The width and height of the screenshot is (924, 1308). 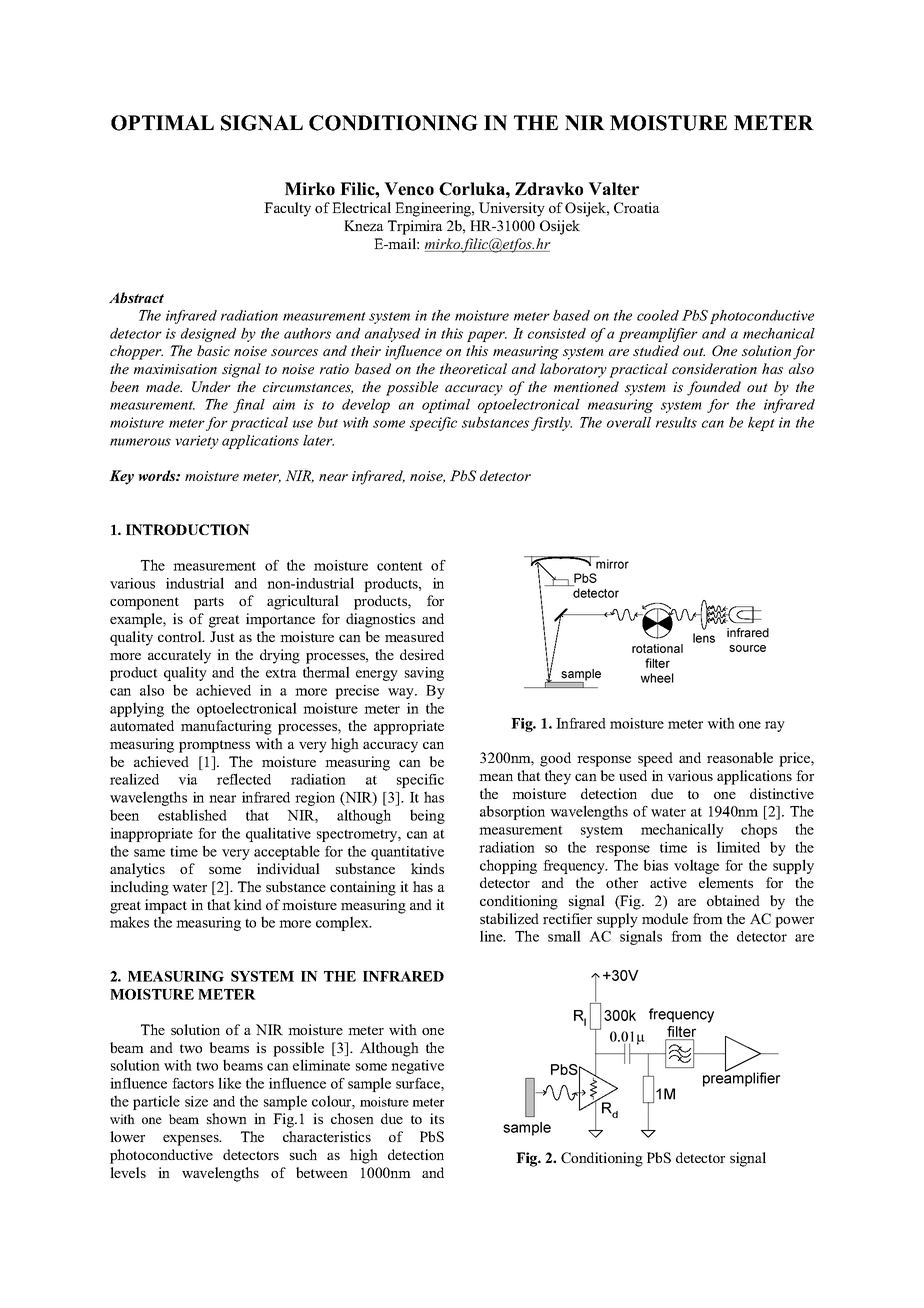 I want to click on saving, so click(x=424, y=674).
